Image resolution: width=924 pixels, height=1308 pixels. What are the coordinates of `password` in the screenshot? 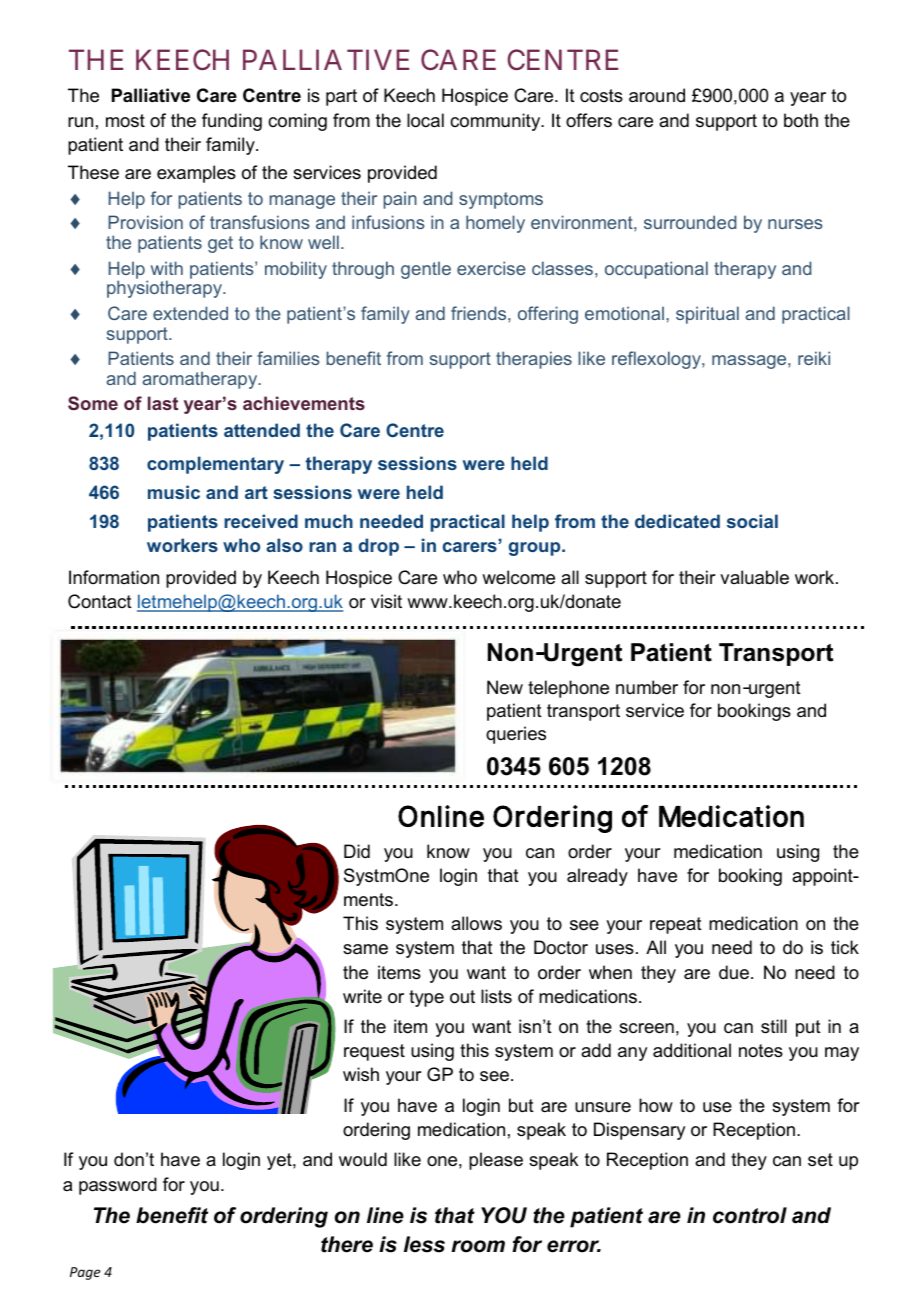 It's located at (118, 1186).
